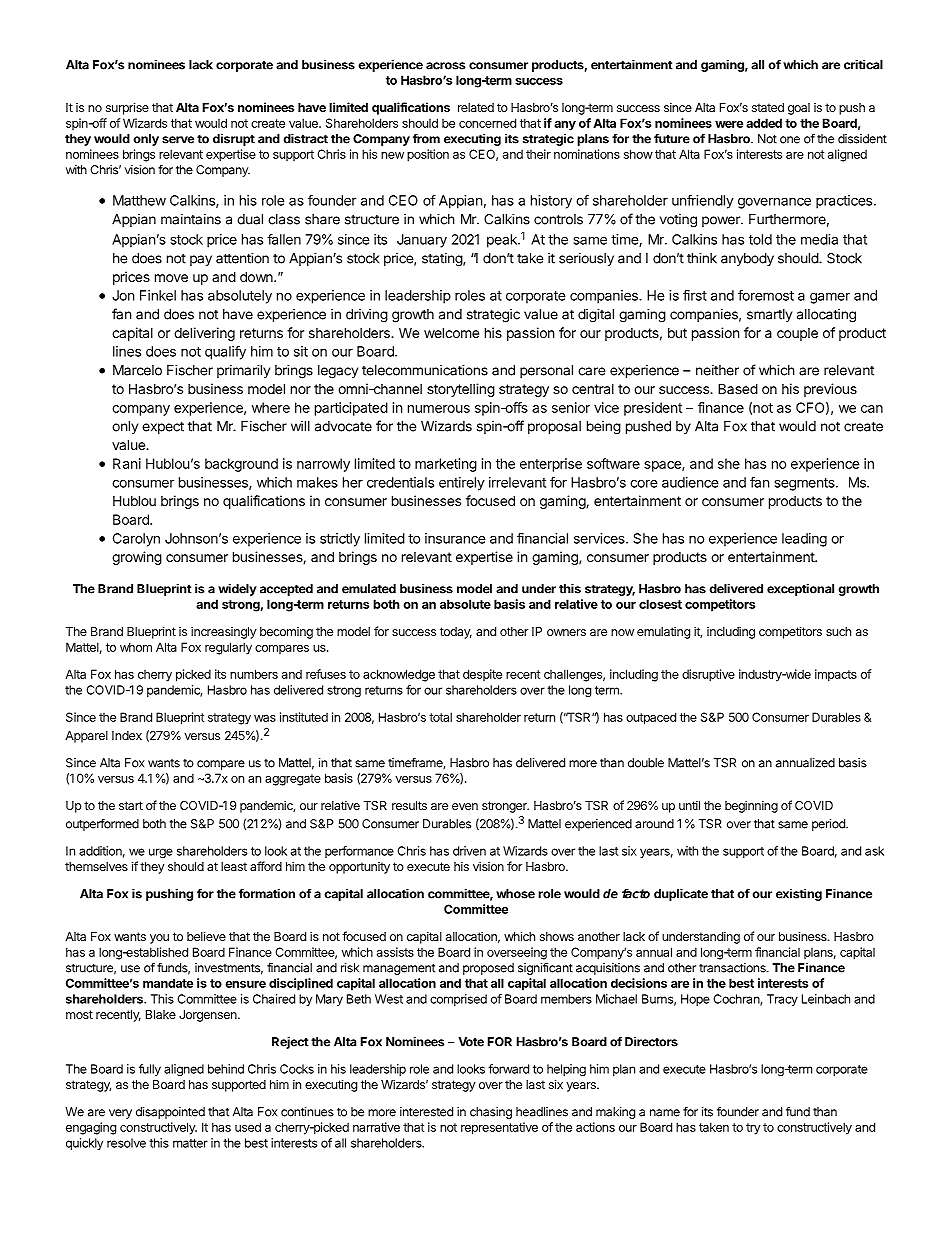 The image size is (952, 1233). What do you see at coordinates (127, 108) in the image?
I see `surprise` at bounding box center [127, 108].
